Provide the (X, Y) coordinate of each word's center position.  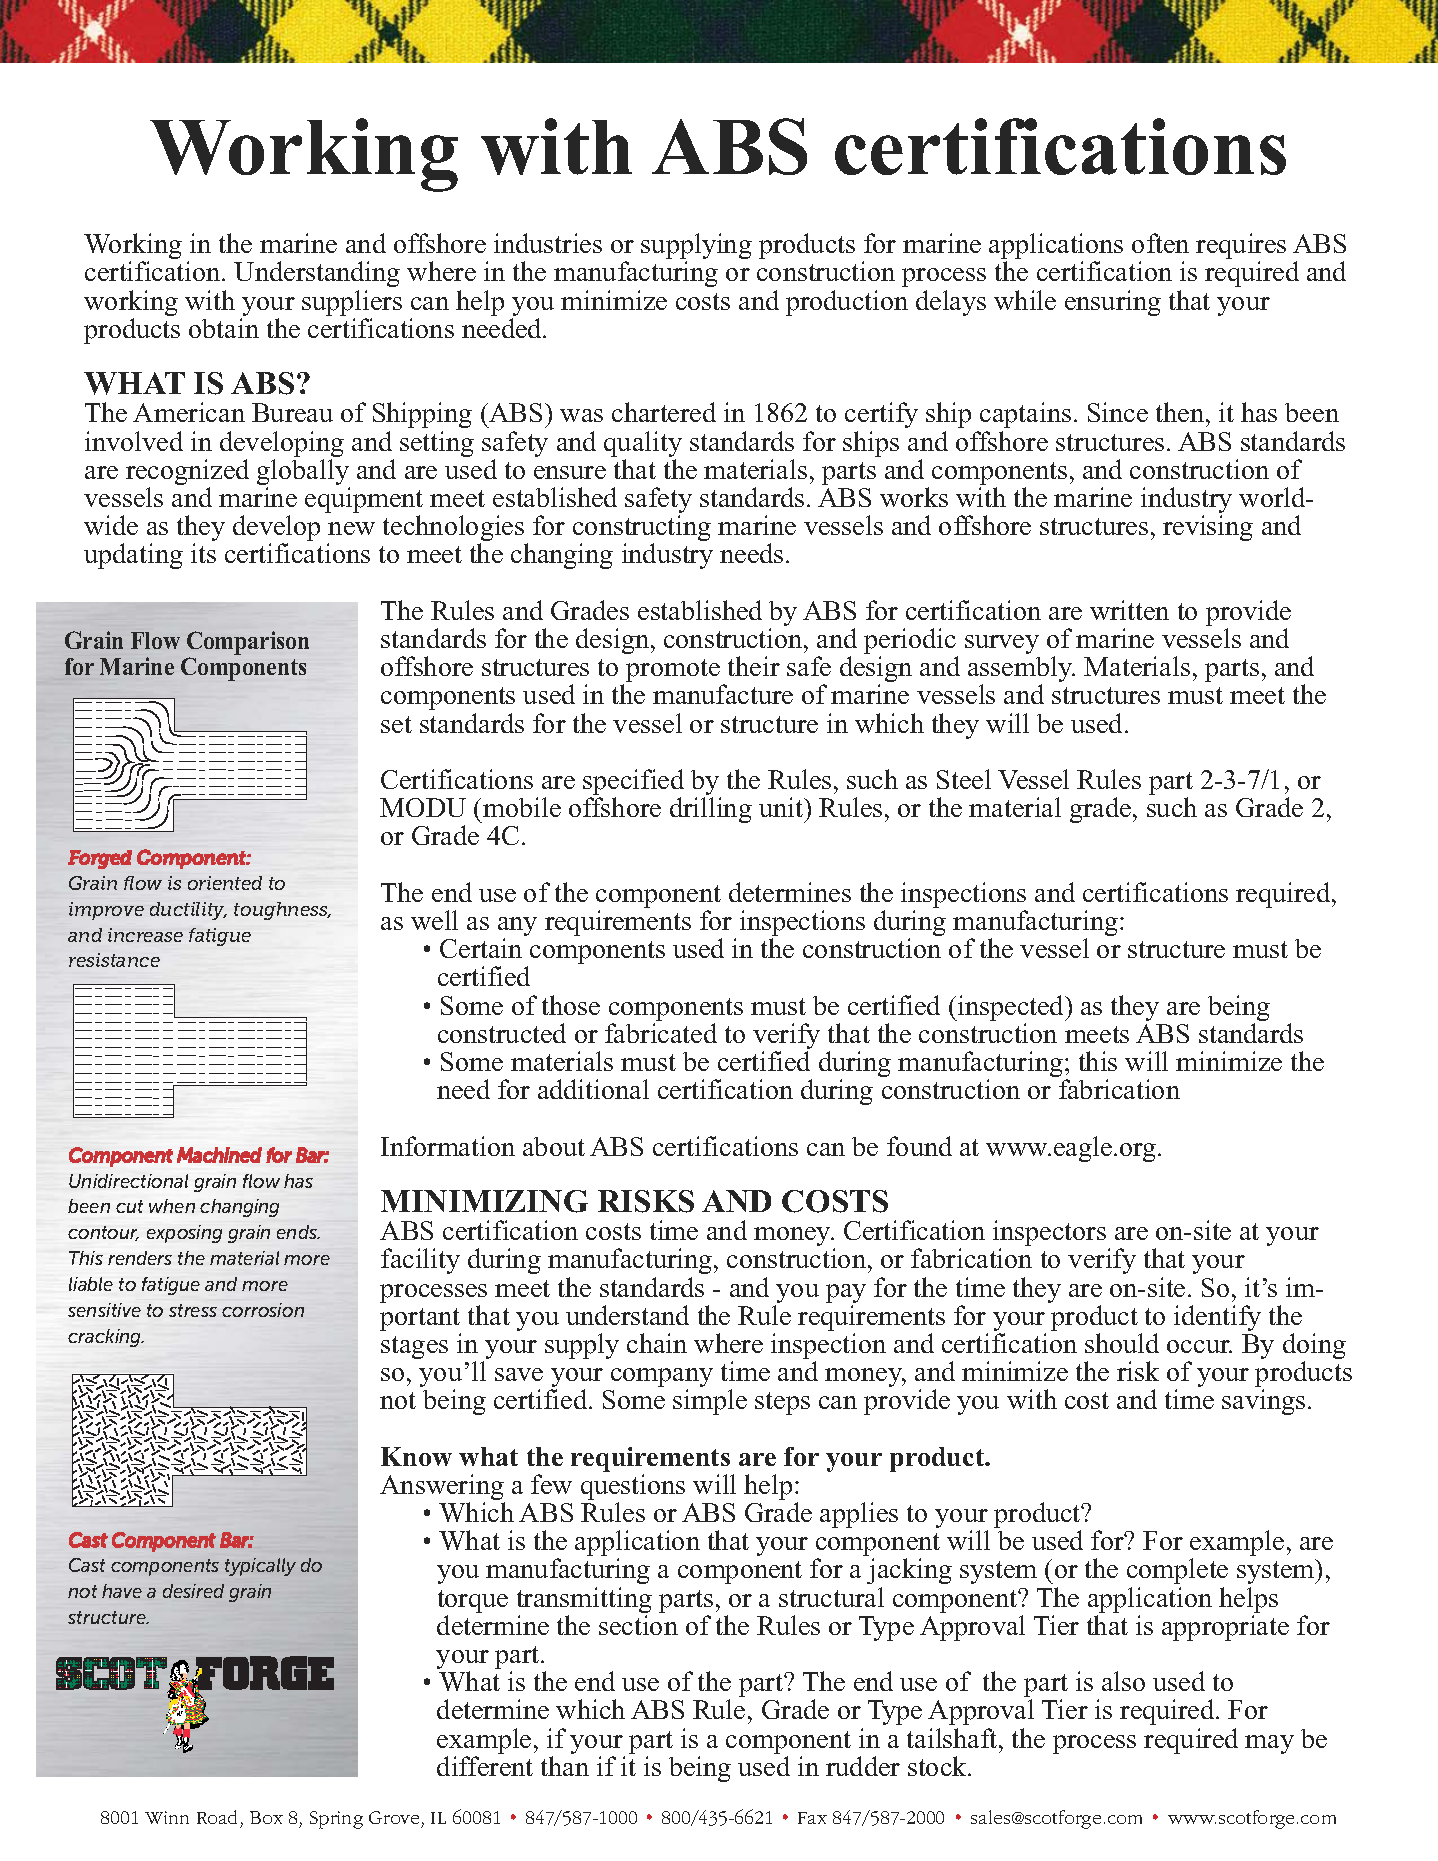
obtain (224, 328)
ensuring (1113, 303)
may (1269, 1744)
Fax (812, 1818)
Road (217, 1817)
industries (548, 243)
